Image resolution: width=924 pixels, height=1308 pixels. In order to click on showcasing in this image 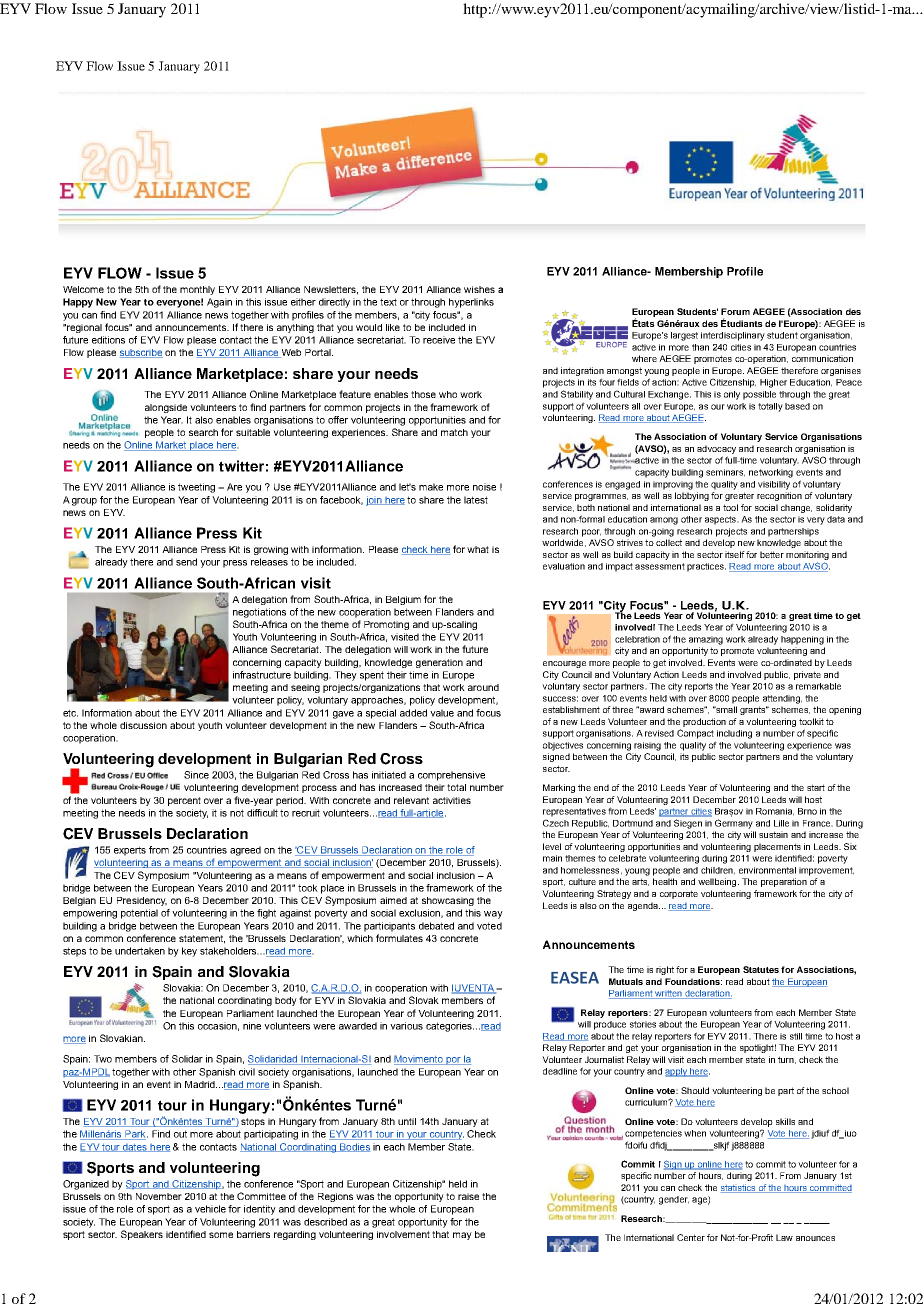, I will do `click(448, 901)`.
